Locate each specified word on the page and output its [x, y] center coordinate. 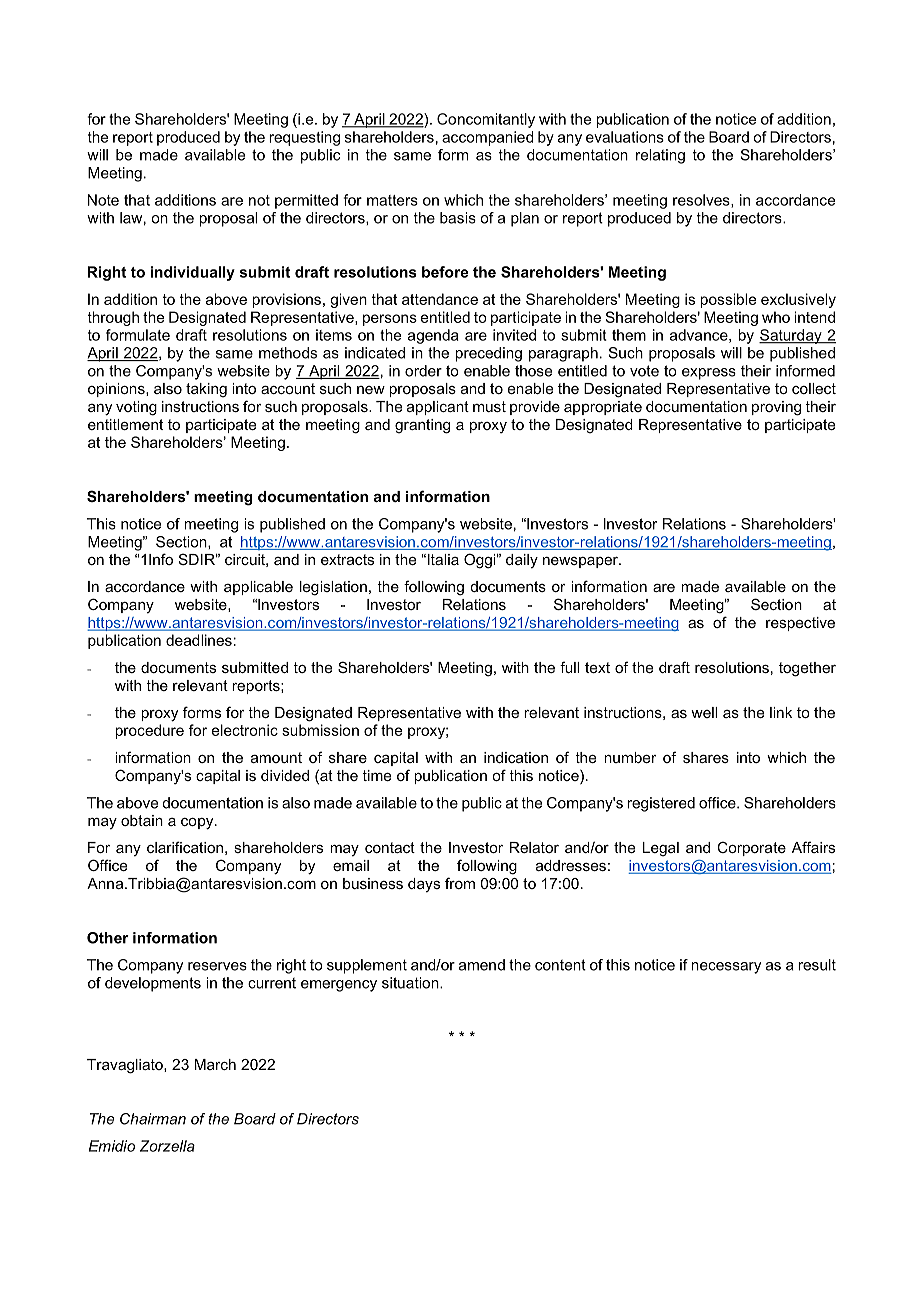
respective [800, 624]
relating [660, 156]
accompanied [488, 138]
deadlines [199, 640]
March [215, 1064]
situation [411, 983]
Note [103, 200]
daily [522, 561]
